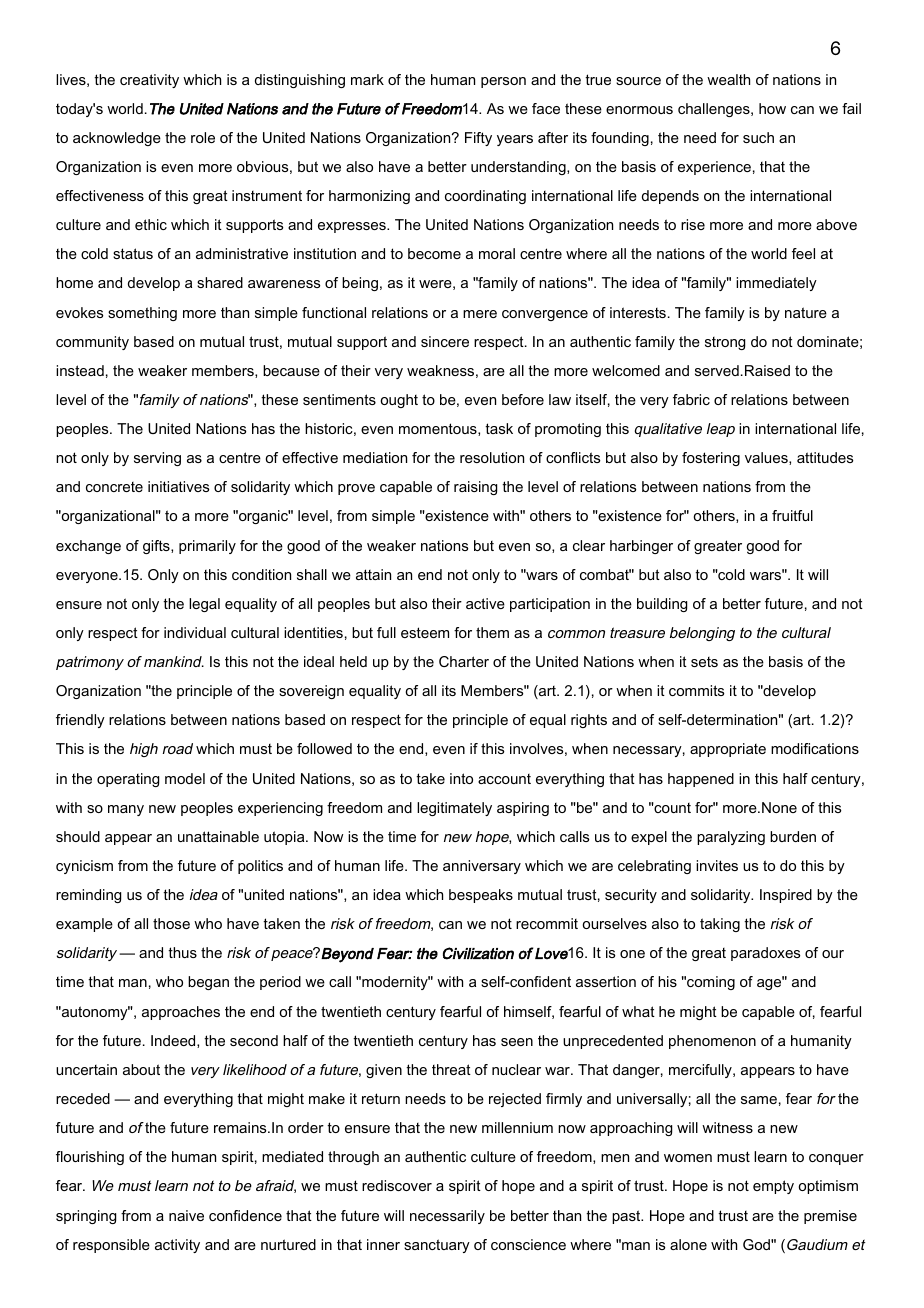  What do you see at coordinates (481, 896) in the screenshot?
I see `bespeaks` at bounding box center [481, 896].
